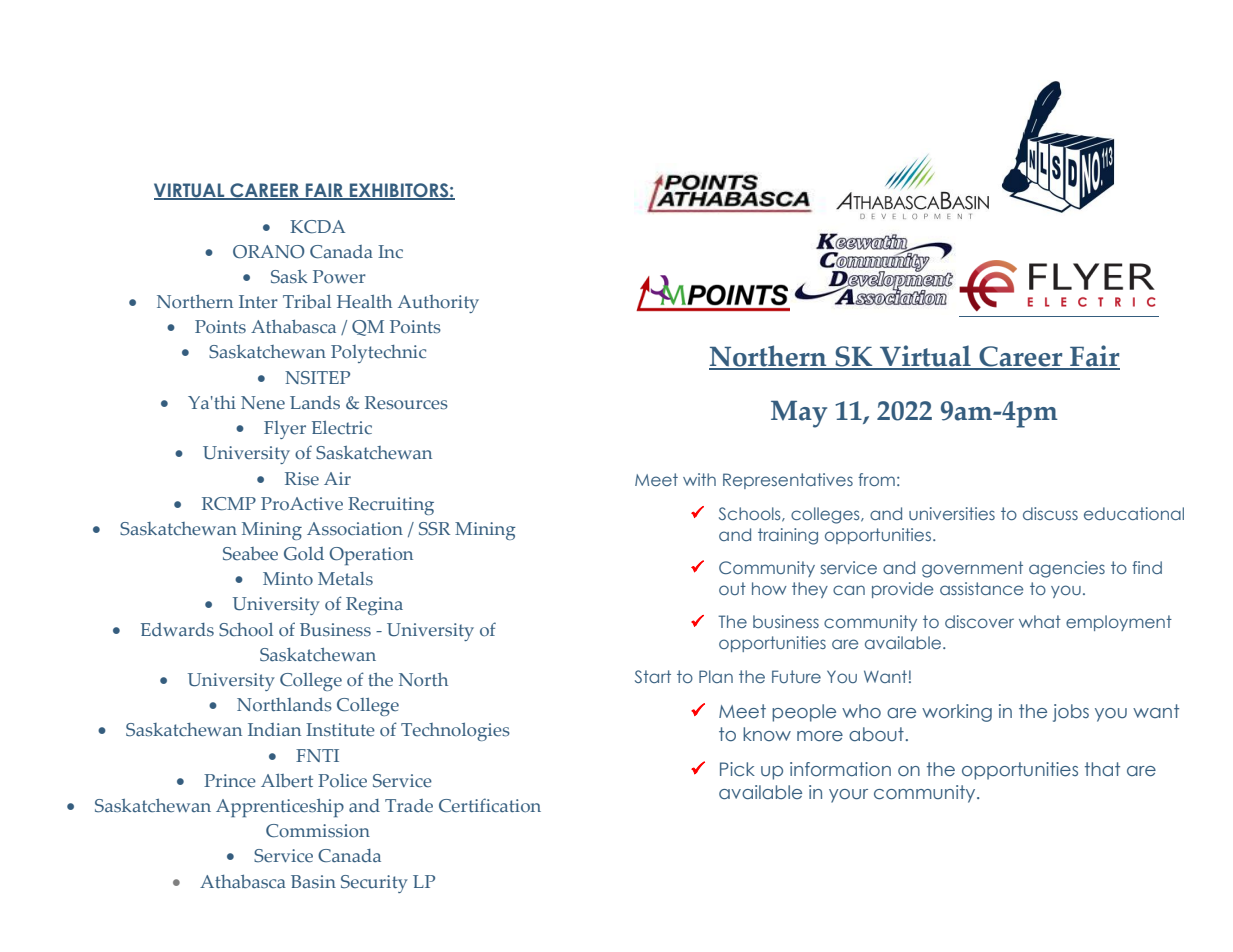 The image size is (1233, 952). I want to click on May, so click(799, 414).
